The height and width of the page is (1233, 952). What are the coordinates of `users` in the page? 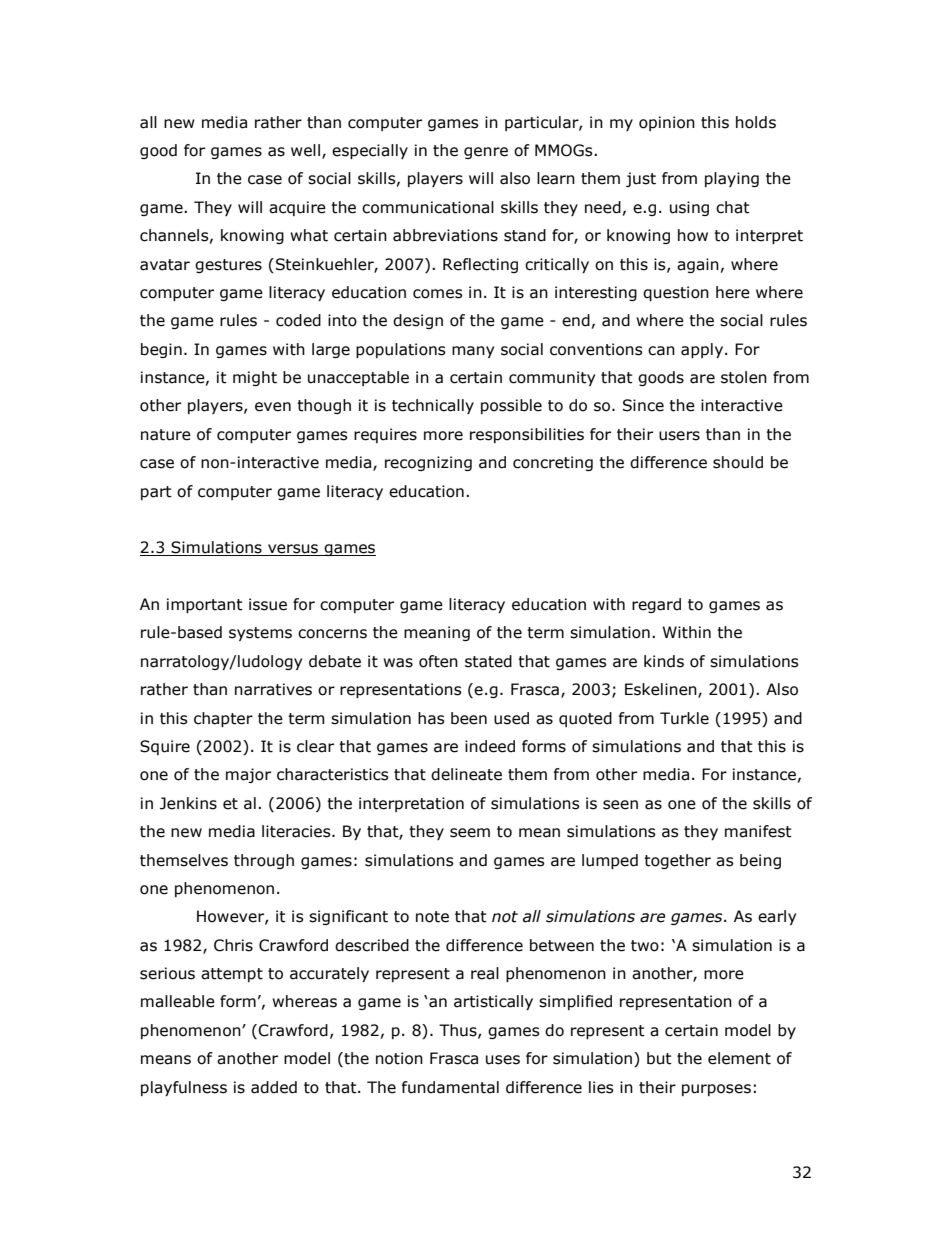 It's located at (679, 436).
